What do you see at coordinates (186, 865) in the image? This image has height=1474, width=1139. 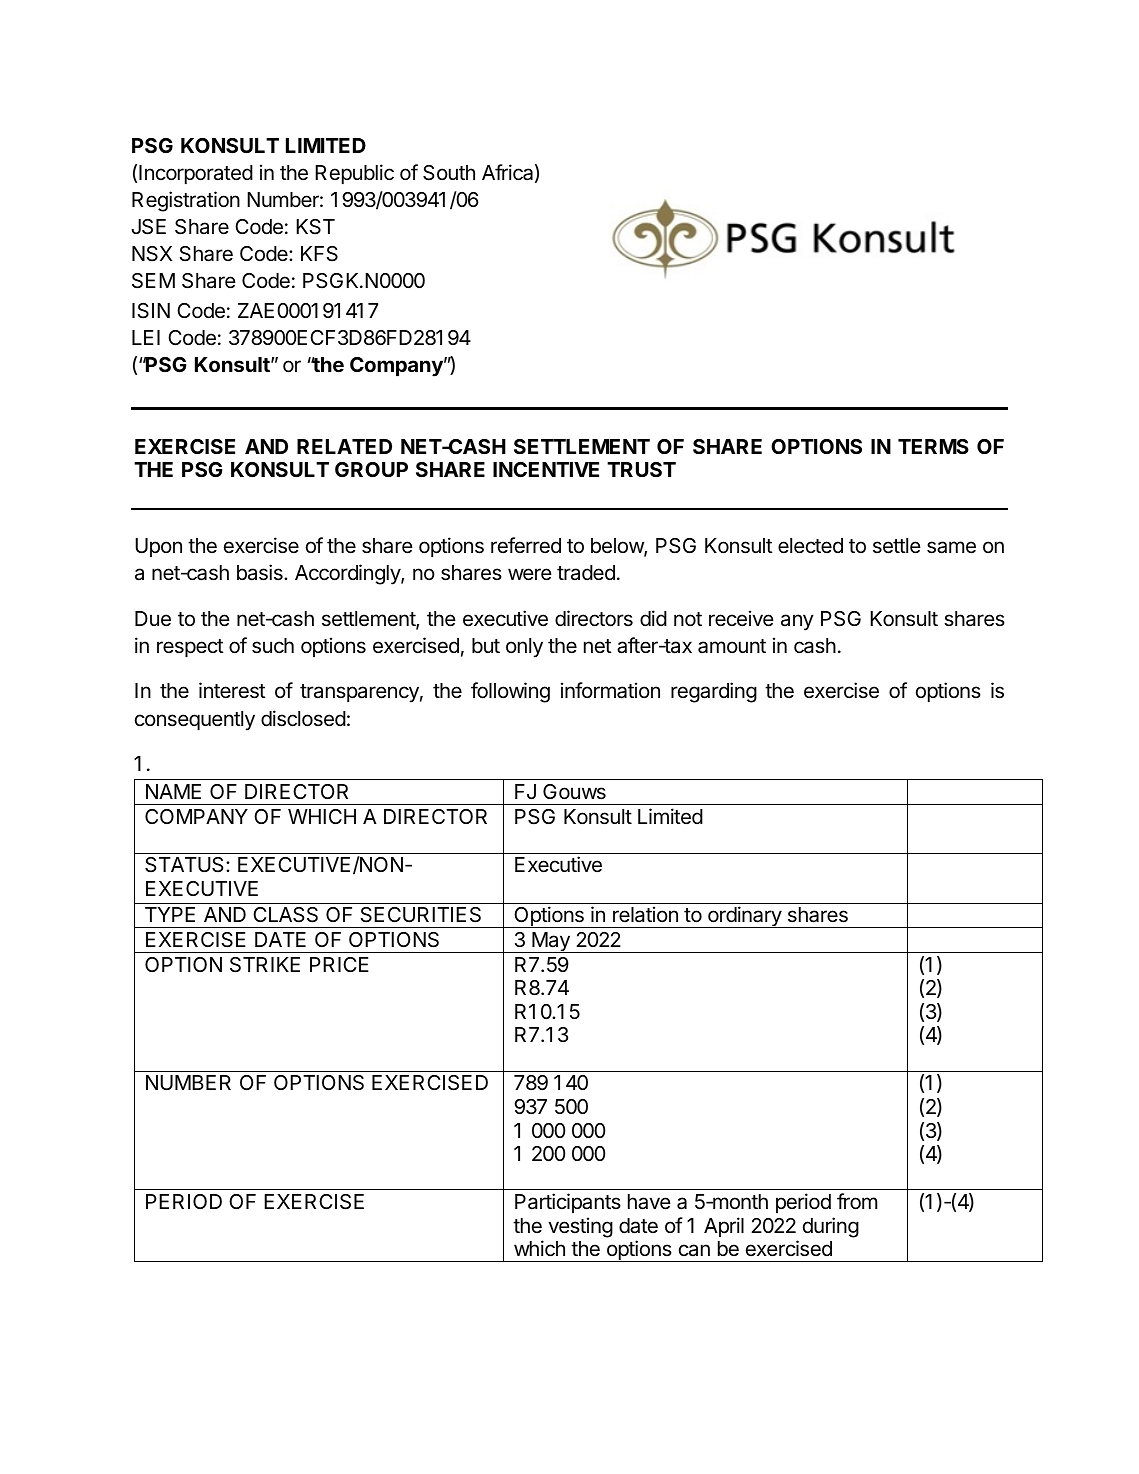 I see `STATUS` at bounding box center [186, 865].
